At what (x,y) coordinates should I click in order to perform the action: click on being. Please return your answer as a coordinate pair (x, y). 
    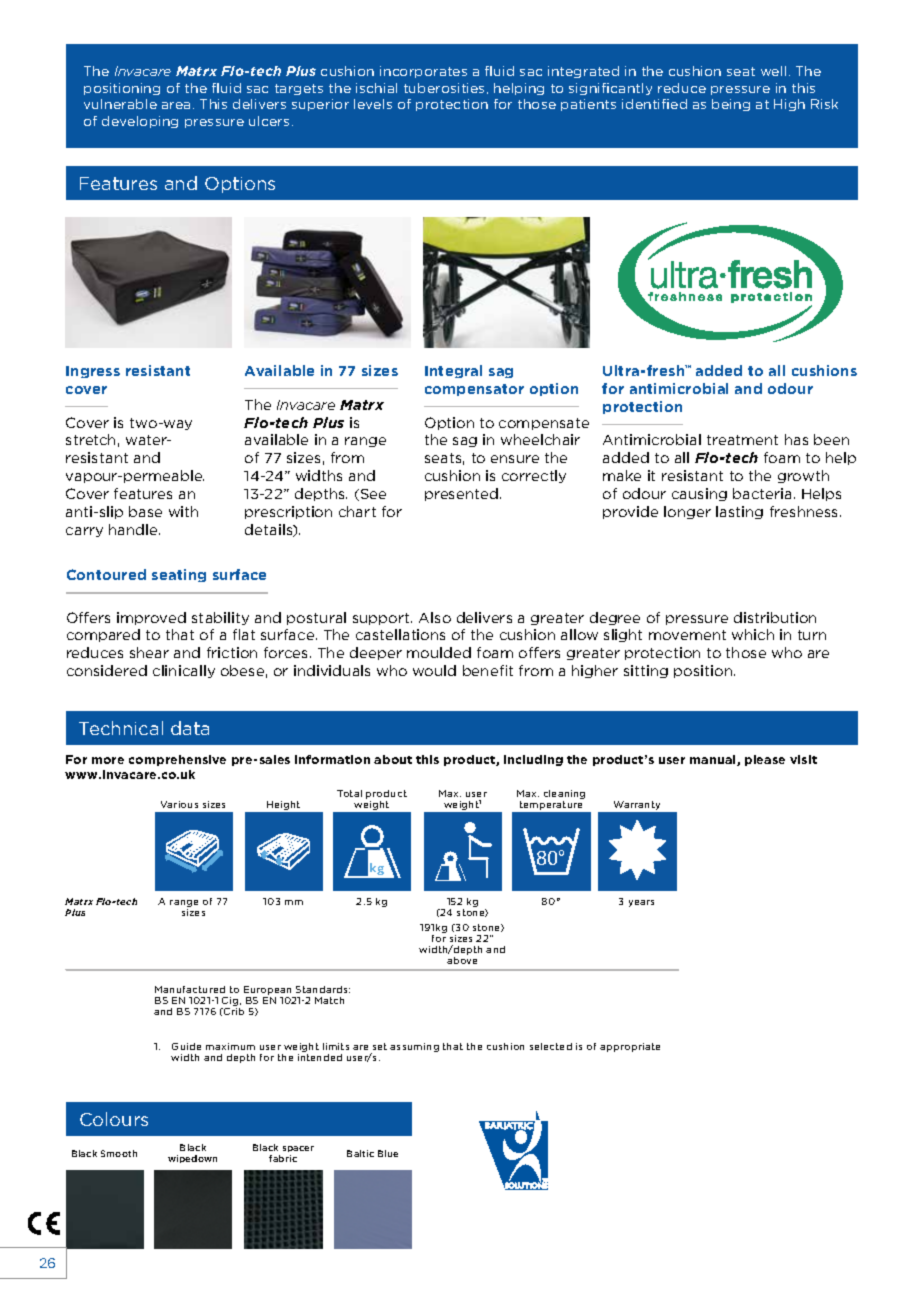
    Looking at the image, I should click on (731, 105).
